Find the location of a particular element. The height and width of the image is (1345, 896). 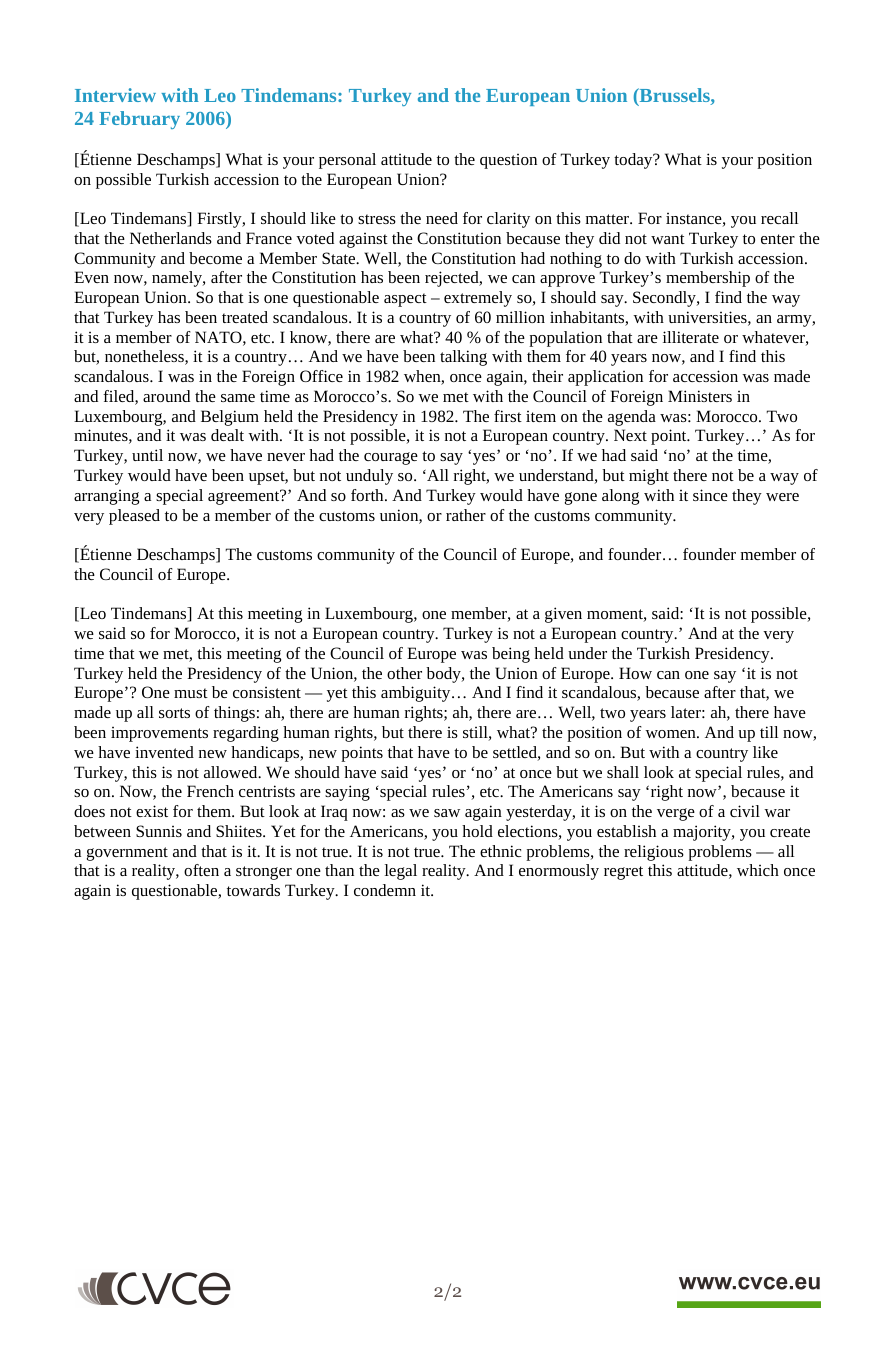

since is located at coordinates (710, 495).
